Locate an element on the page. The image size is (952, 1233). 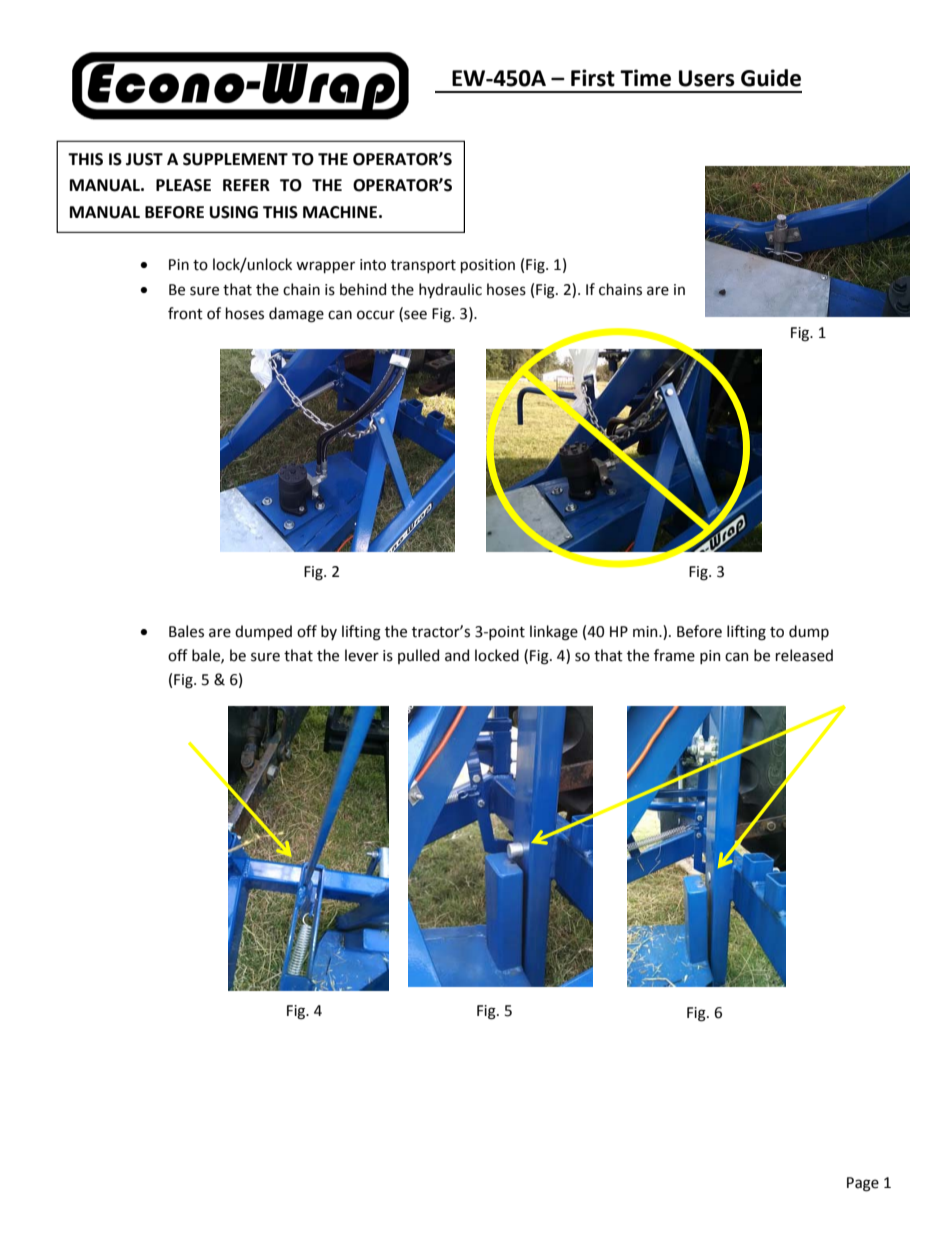
min is located at coordinates (646, 631).
